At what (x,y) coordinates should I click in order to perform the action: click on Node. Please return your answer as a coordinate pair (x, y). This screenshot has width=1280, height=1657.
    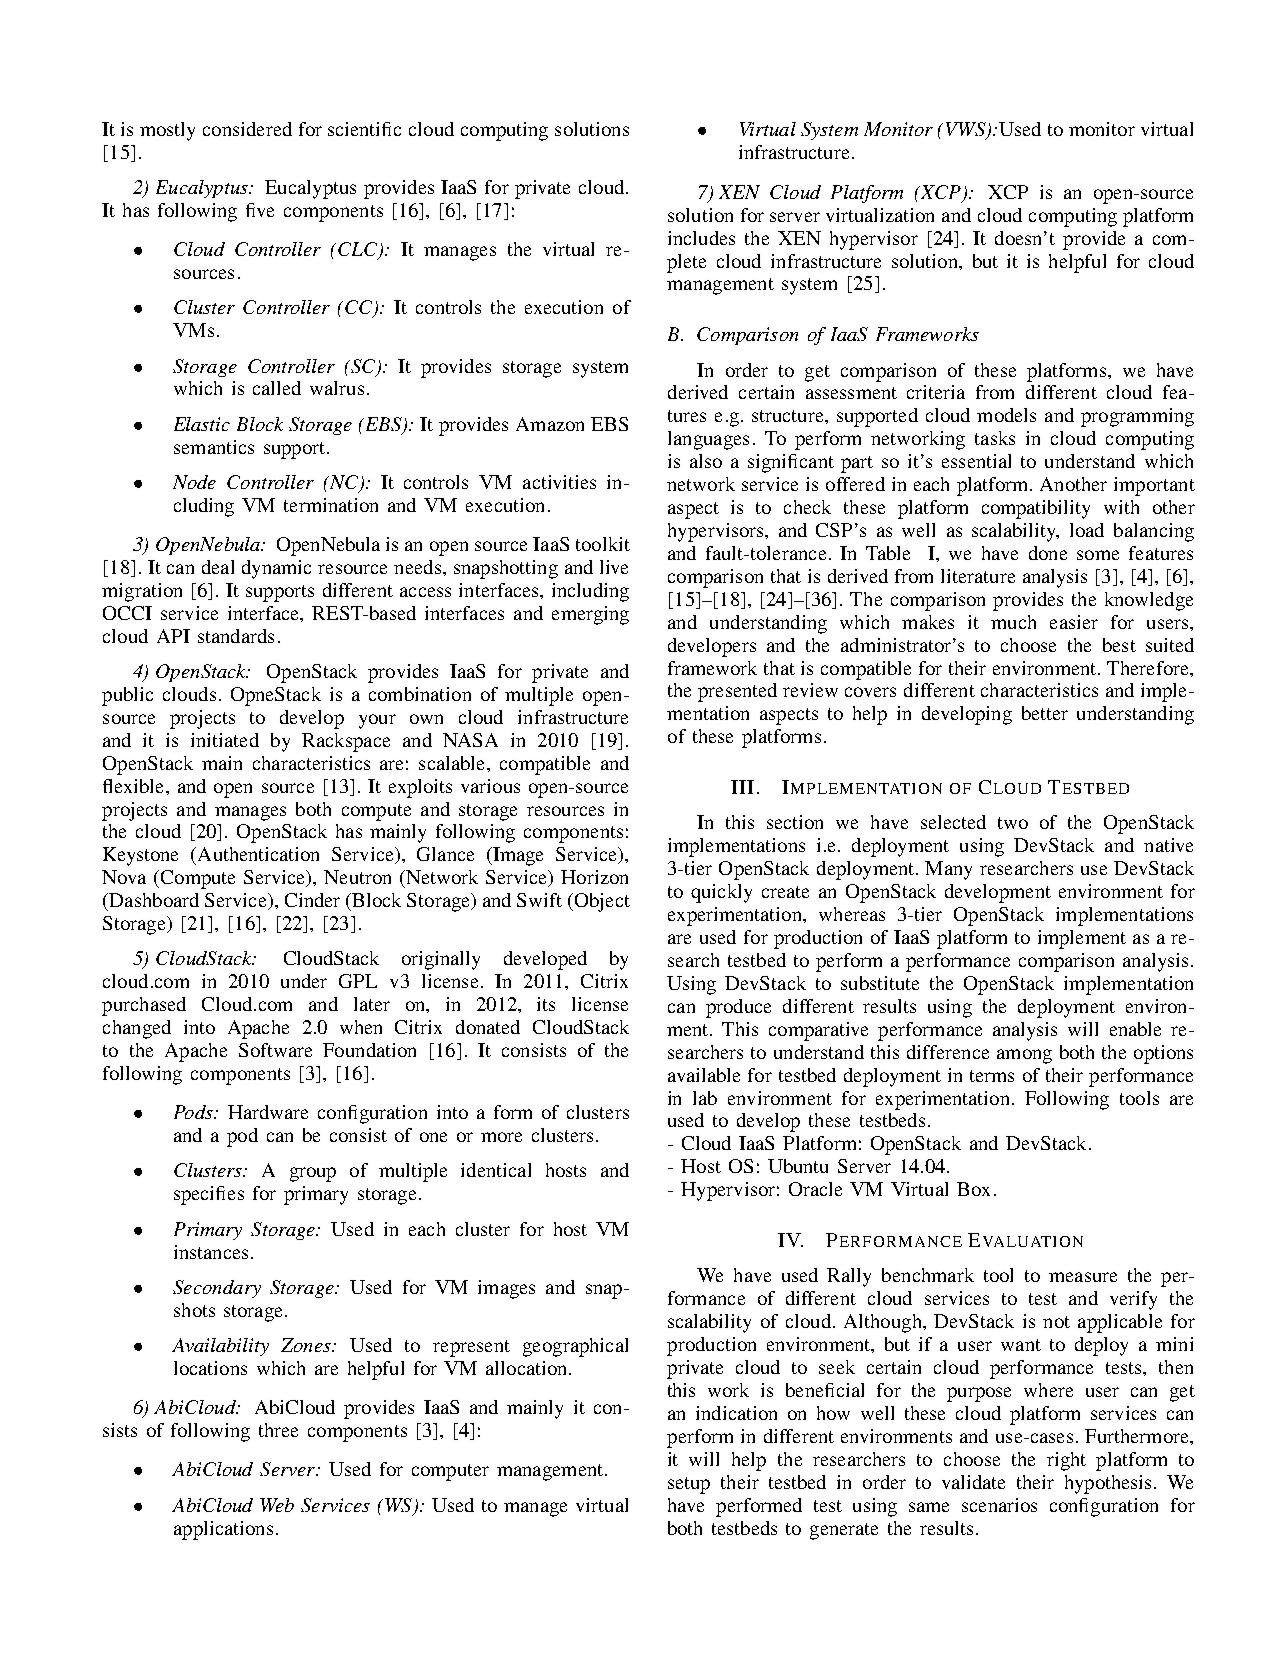
    Looking at the image, I should click on (194, 482).
